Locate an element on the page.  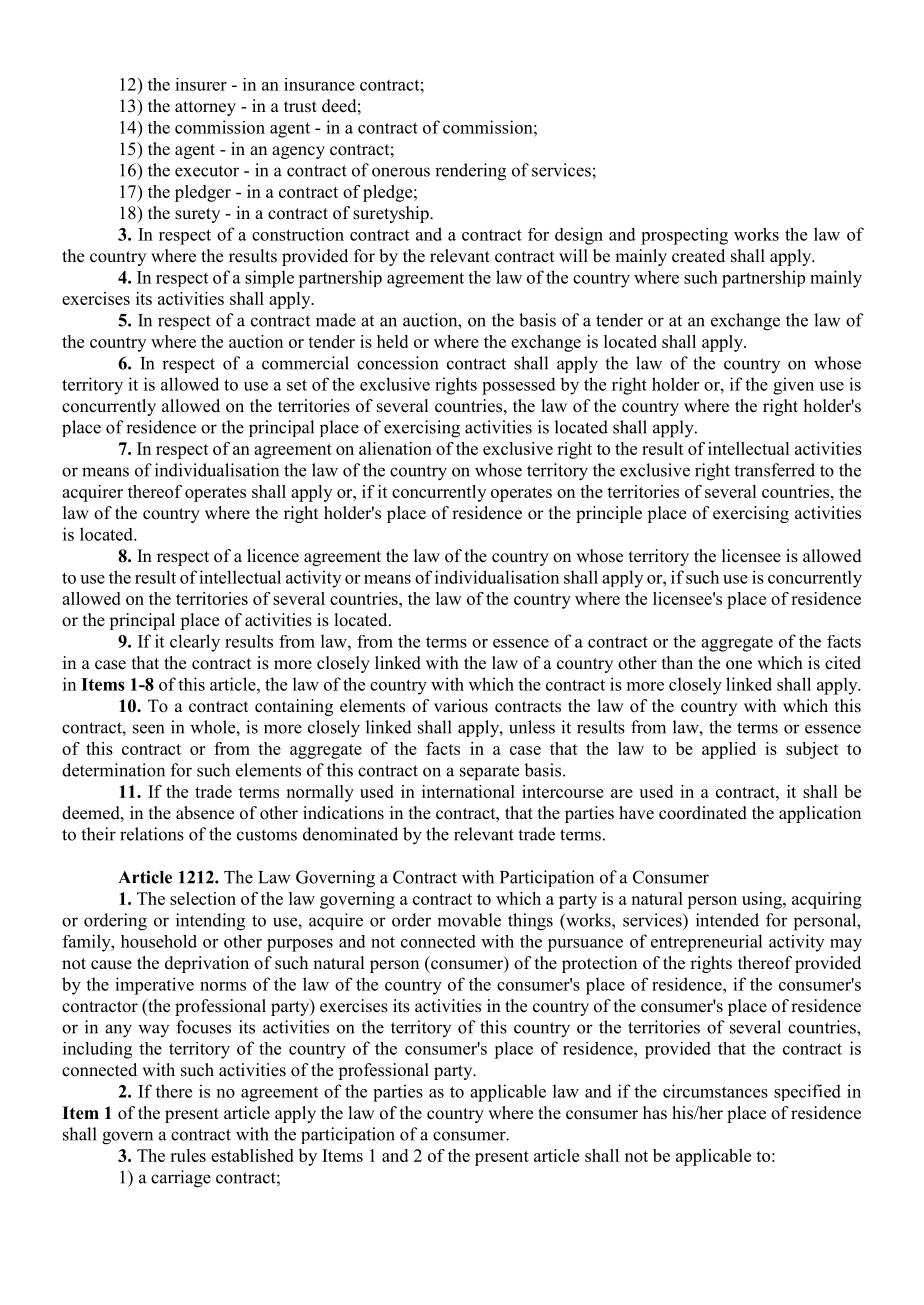
than is located at coordinates (677, 662).
